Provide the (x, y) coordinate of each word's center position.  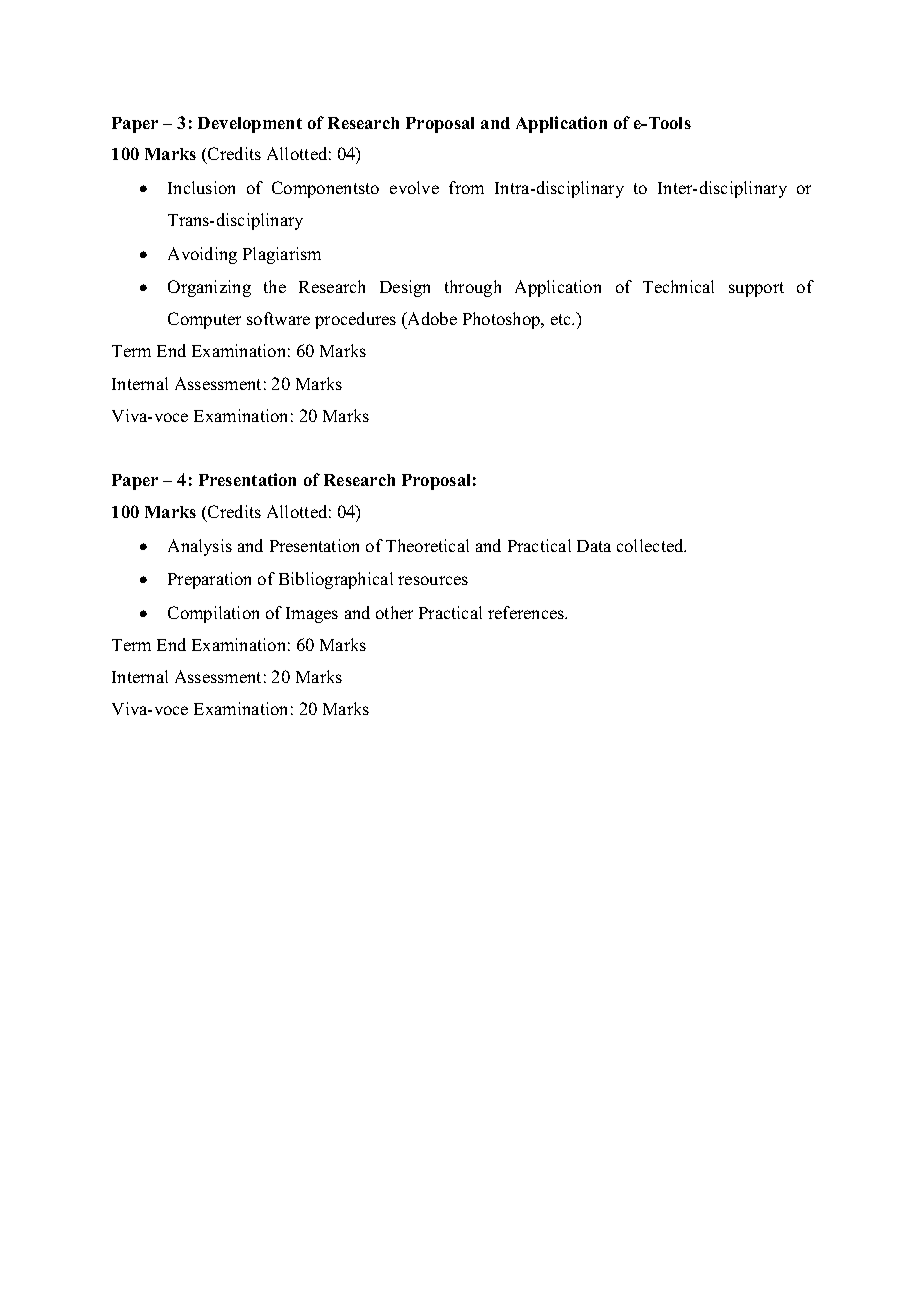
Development (250, 125)
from (466, 187)
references (527, 612)
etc (562, 319)
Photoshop (503, 320)
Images (312, 615)
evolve (414, 187)
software (278, 318)
